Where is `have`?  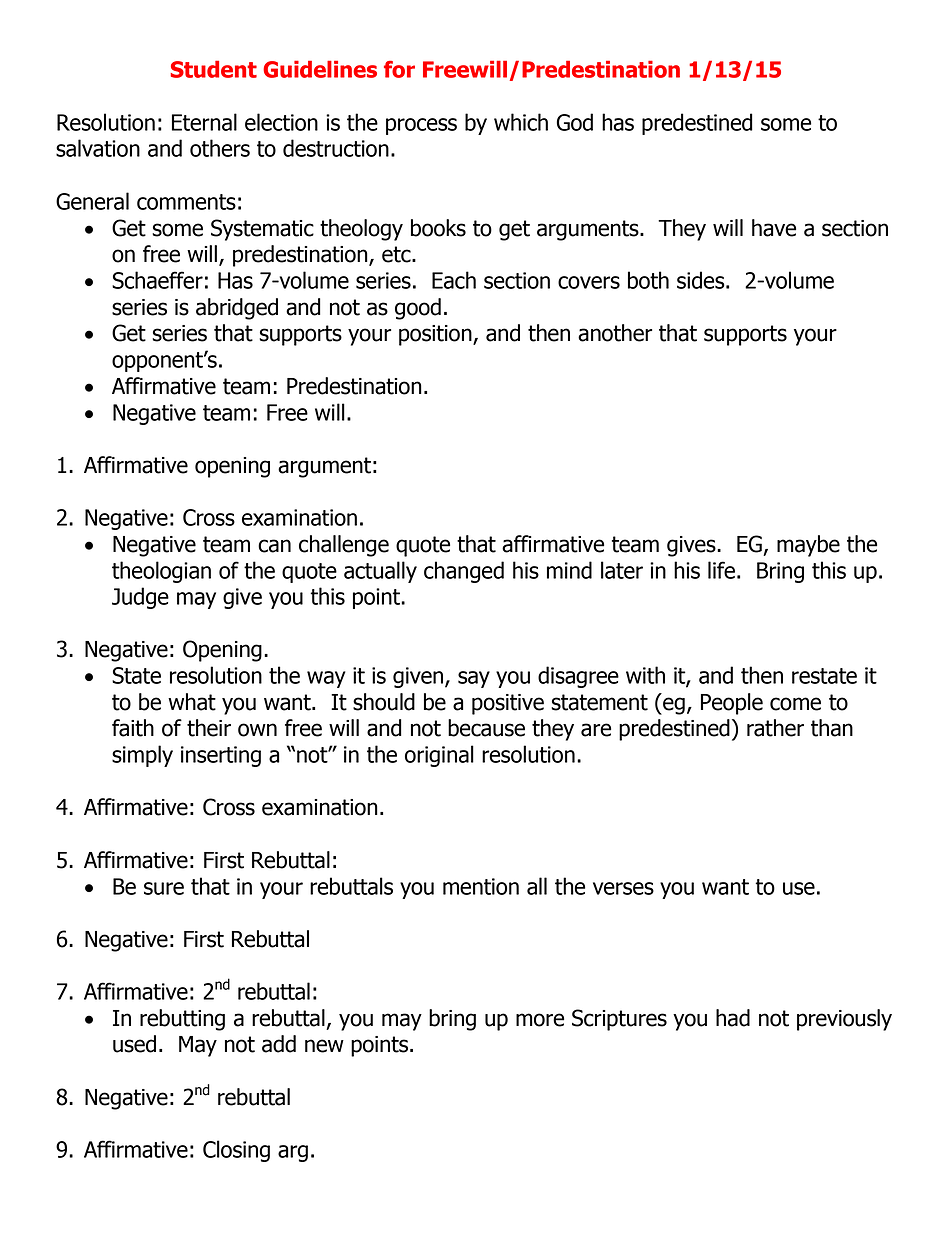 have is located at coordinates (774, 228).
